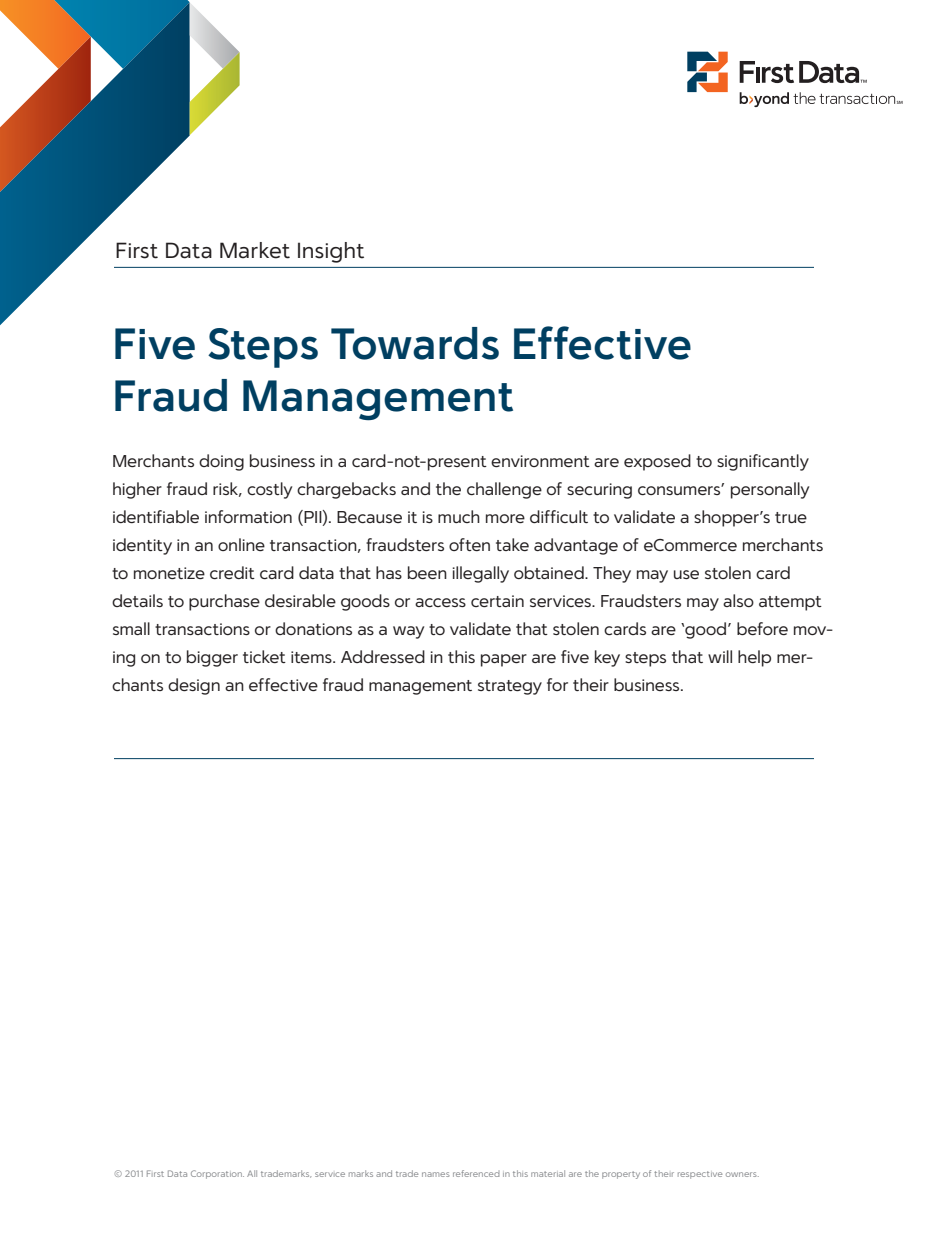 The image size is (952, 1233). I want to click on significantly, so click(763, 462).
